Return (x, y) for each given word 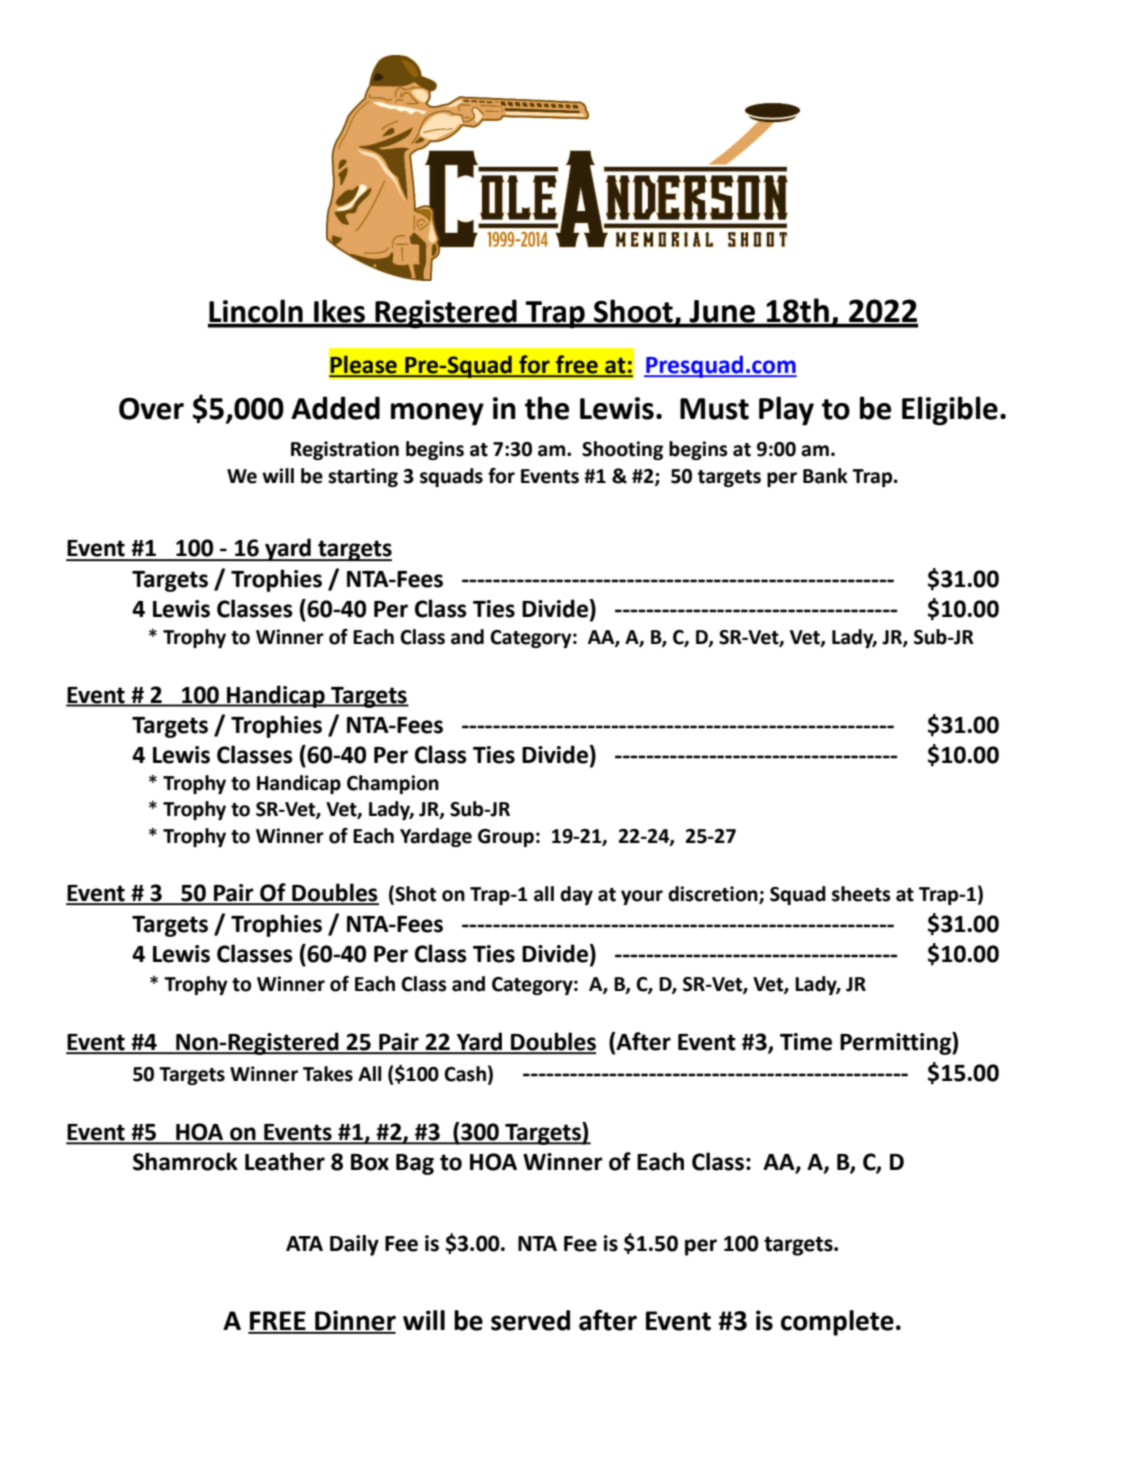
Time (806, 1042)
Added (335, 408)
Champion (393, 784)
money (437, 414)
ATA (304, 1243)
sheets (861, 894)
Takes (328, 1074)
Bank (825, 476)
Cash (465, 1074)
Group (506, 838)
